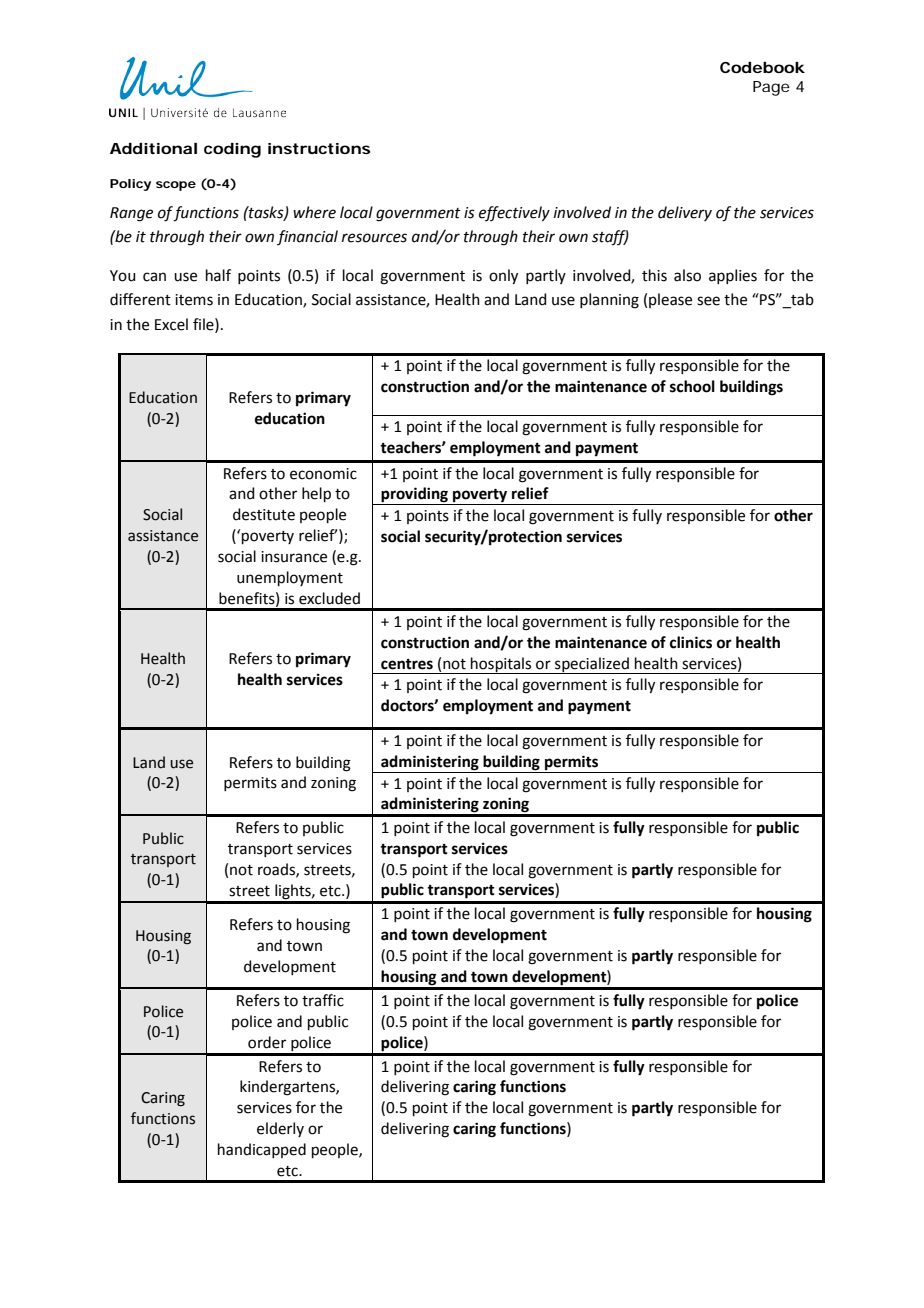 This document has width=924, height=1308. What do you see at coordinates (771, 88) in the document?
I see `Page` at bounding box center [771, 88].
